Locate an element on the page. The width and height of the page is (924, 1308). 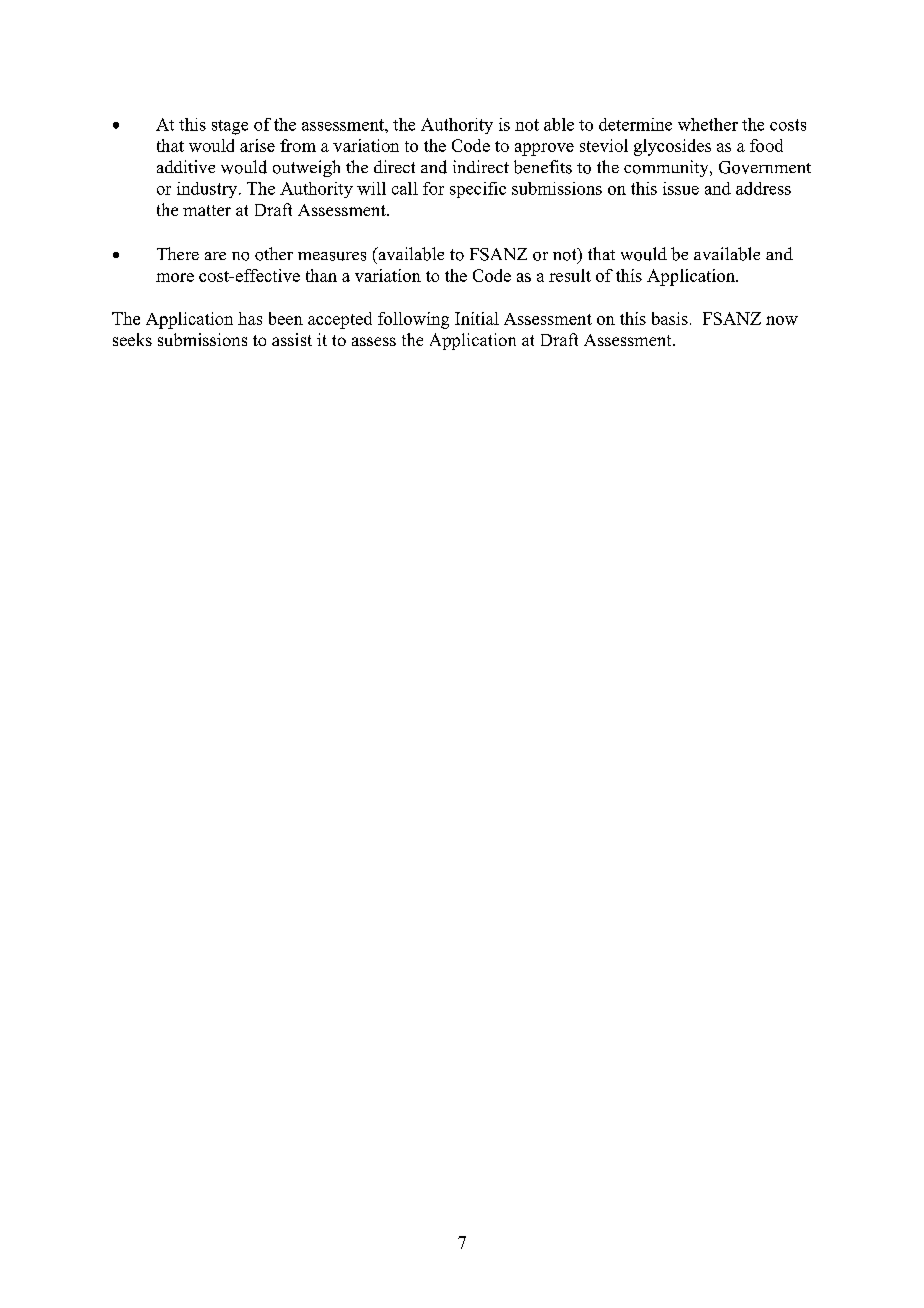
seeks is located at coordinates (132, 339).
